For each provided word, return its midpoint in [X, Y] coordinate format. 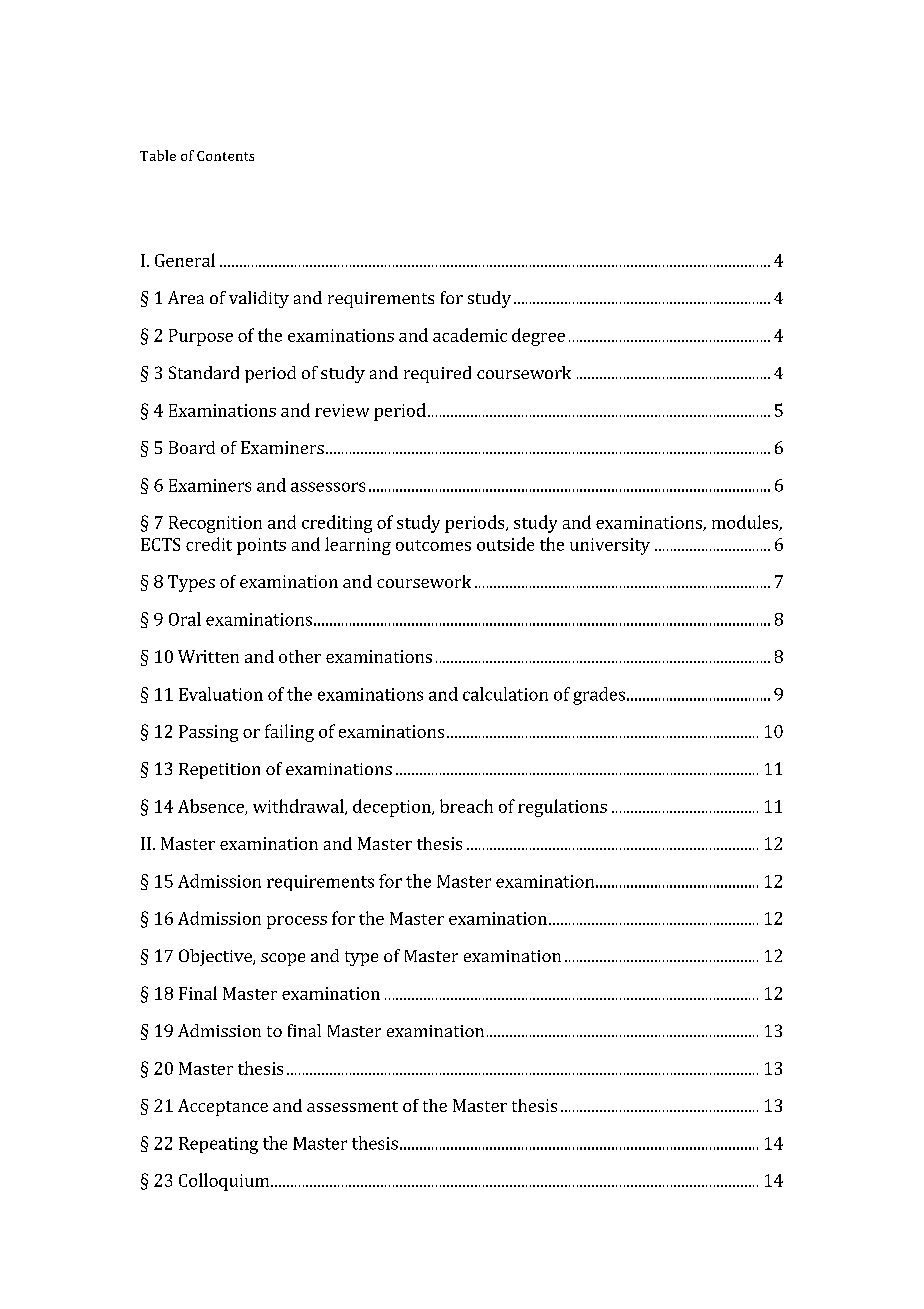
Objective [216, 957]
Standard [204, 372]
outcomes [433, 545]
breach [466, 806]
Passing [208, 733]
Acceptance [223, 1107]
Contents [225, 156]
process [297, 922]
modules [746, 523]
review [342, 410]
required [437, 374]
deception [393, 808]
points [261, 546]
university [610, 546]
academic [470, 335]
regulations [562, 808]
